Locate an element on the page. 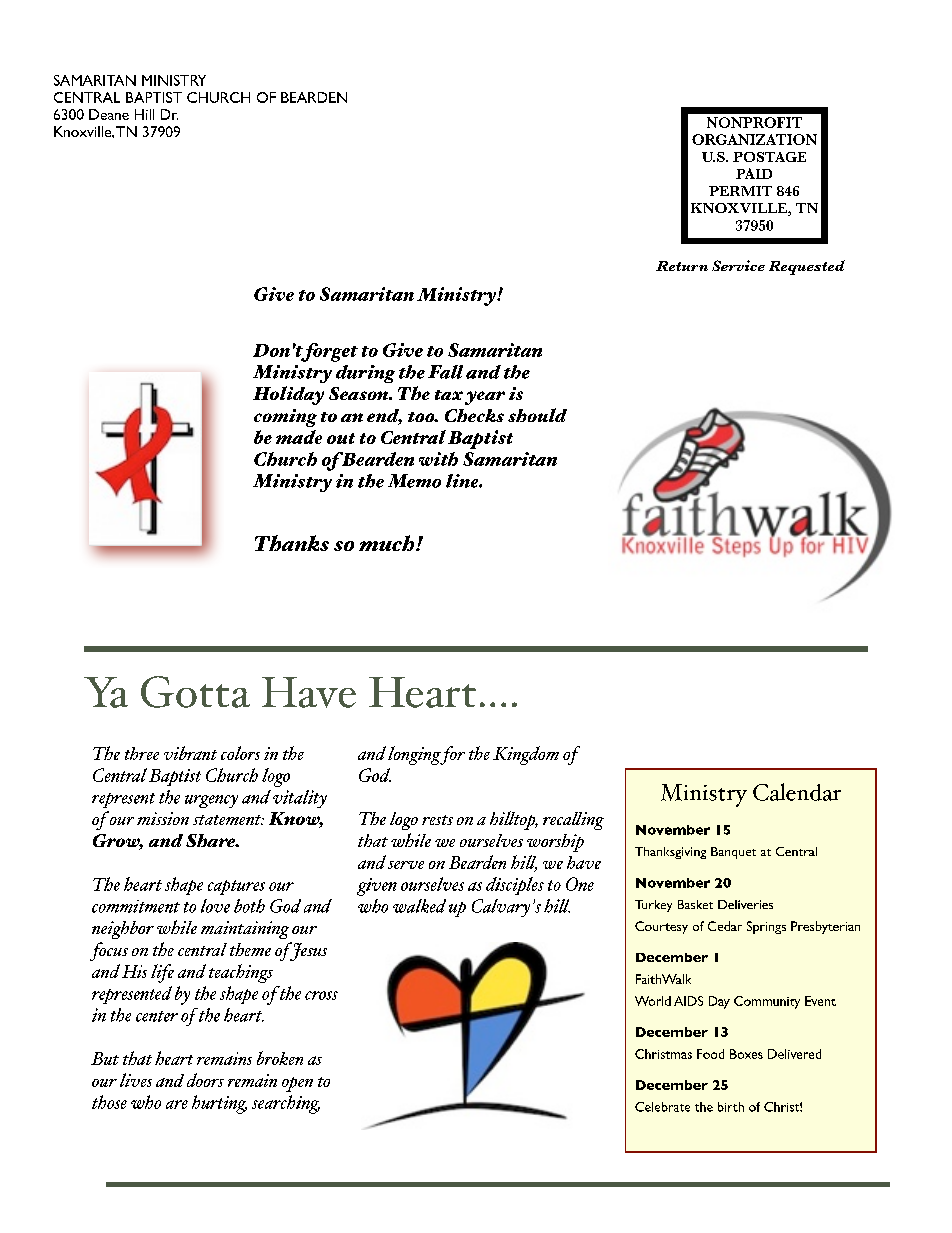 The width and height of the page is (952, 1233). Return is located at coordinates (682, 266).
